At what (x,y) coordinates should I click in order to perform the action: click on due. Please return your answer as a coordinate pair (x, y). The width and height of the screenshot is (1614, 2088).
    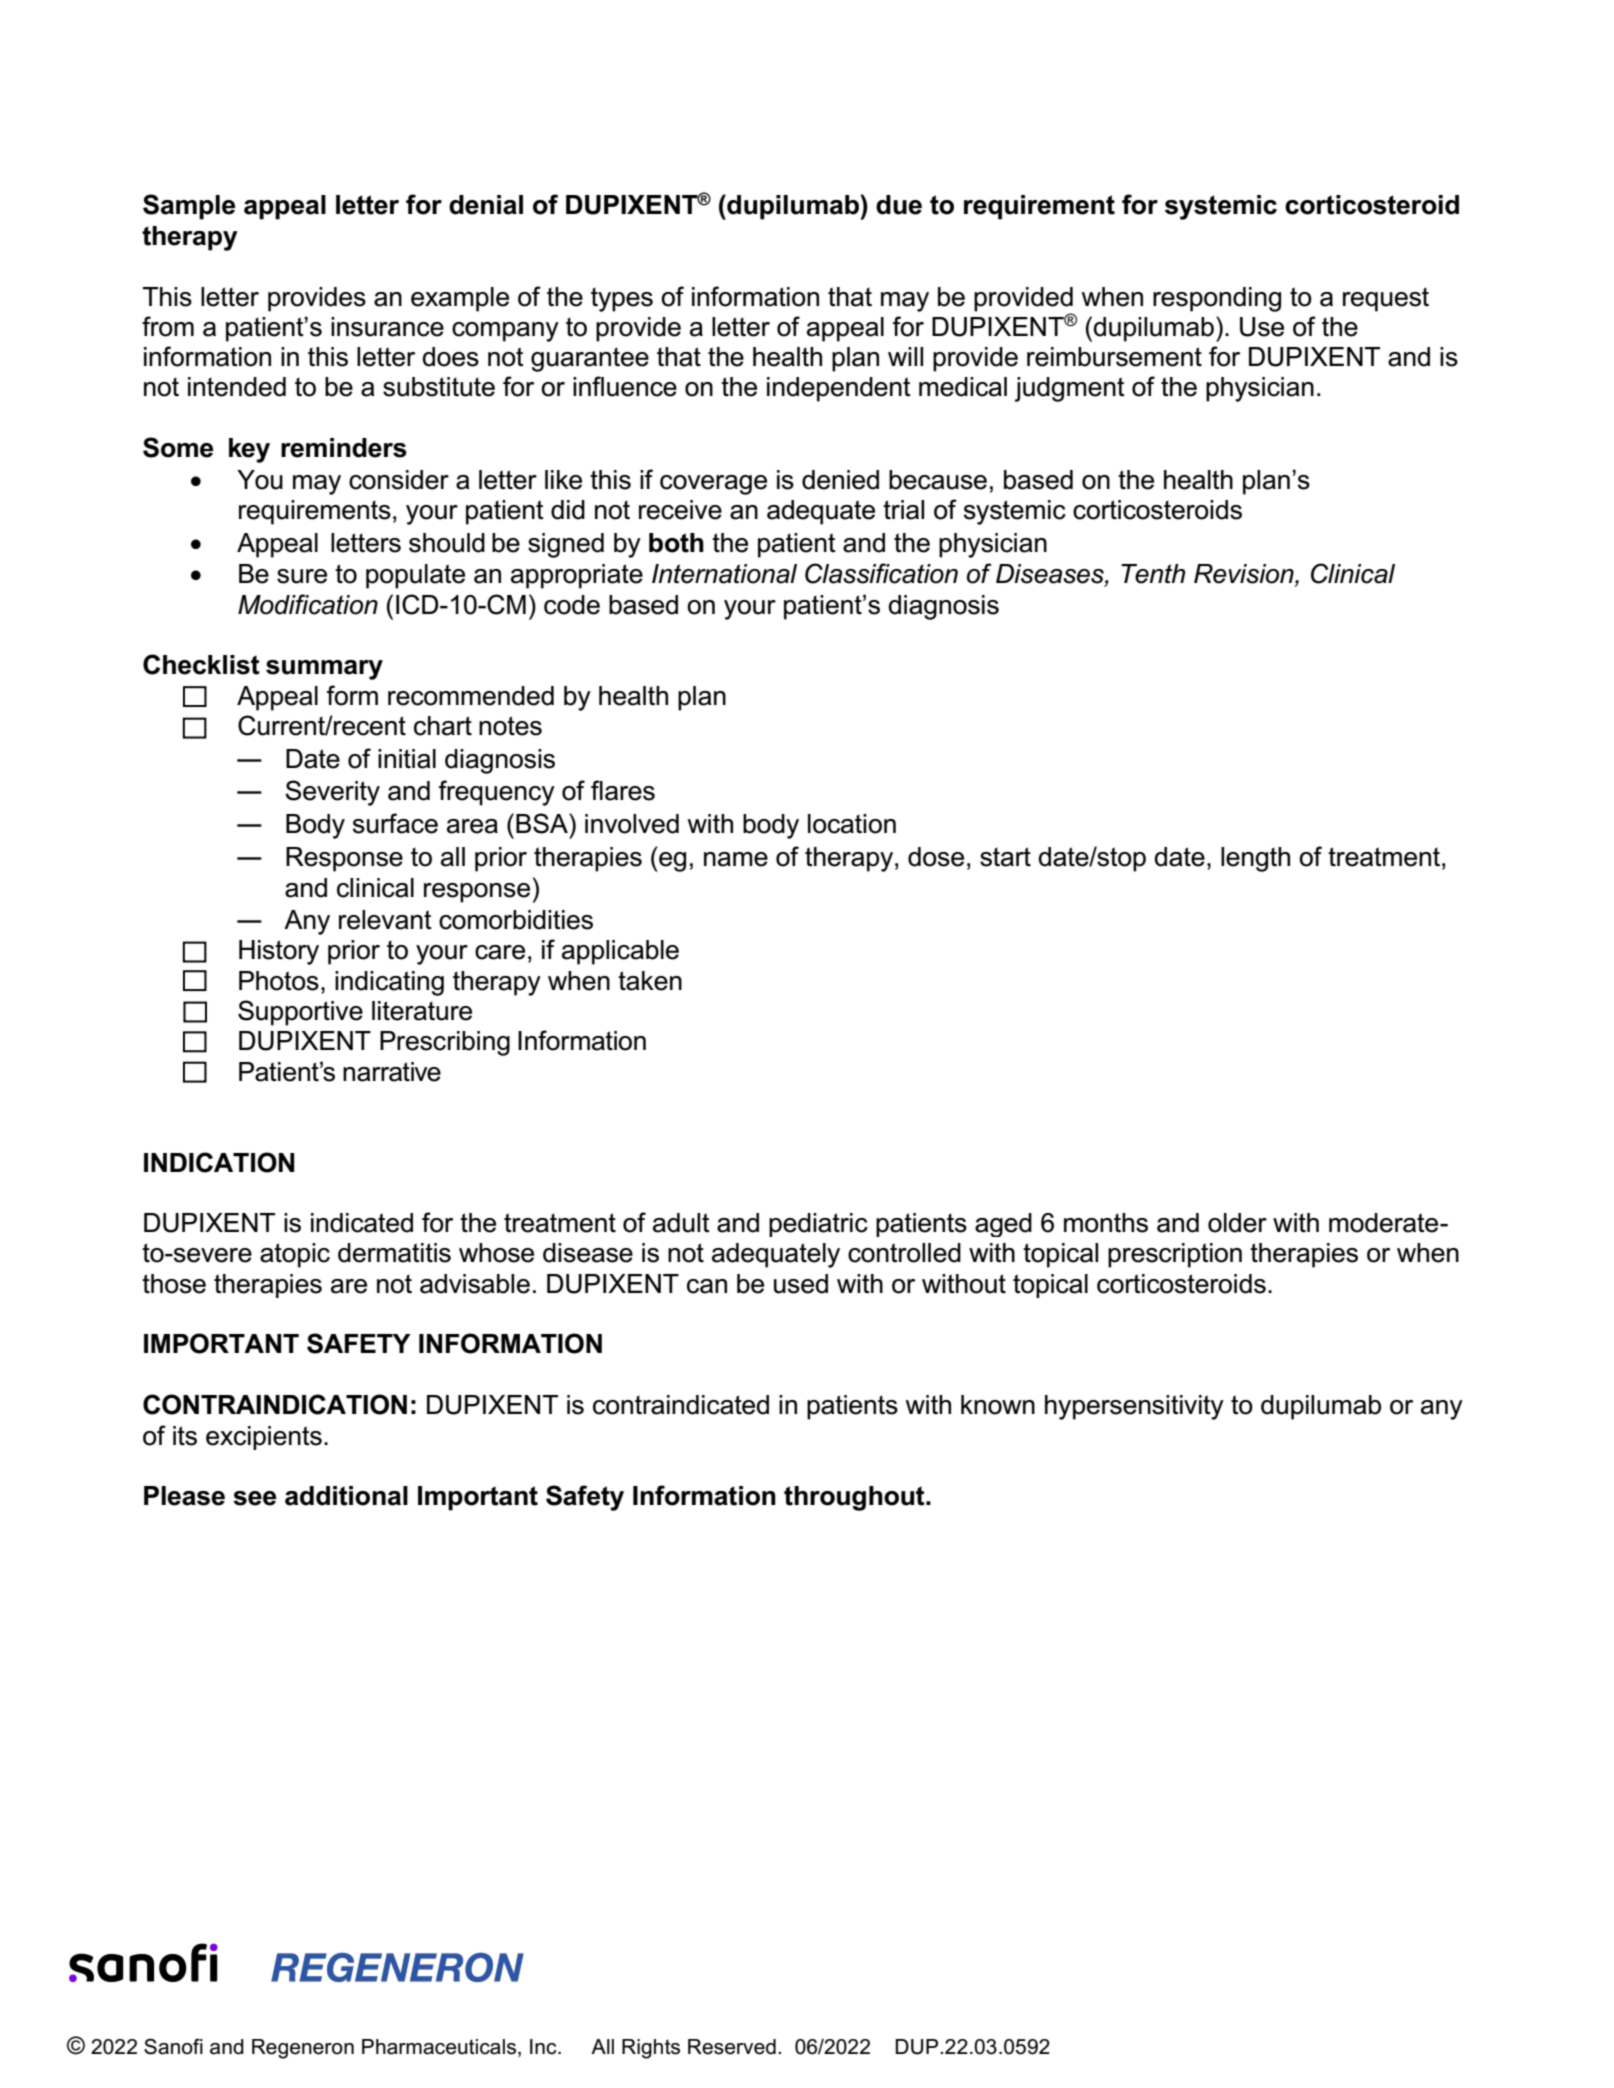
    Looking at the image, I should click on (899, 205).
